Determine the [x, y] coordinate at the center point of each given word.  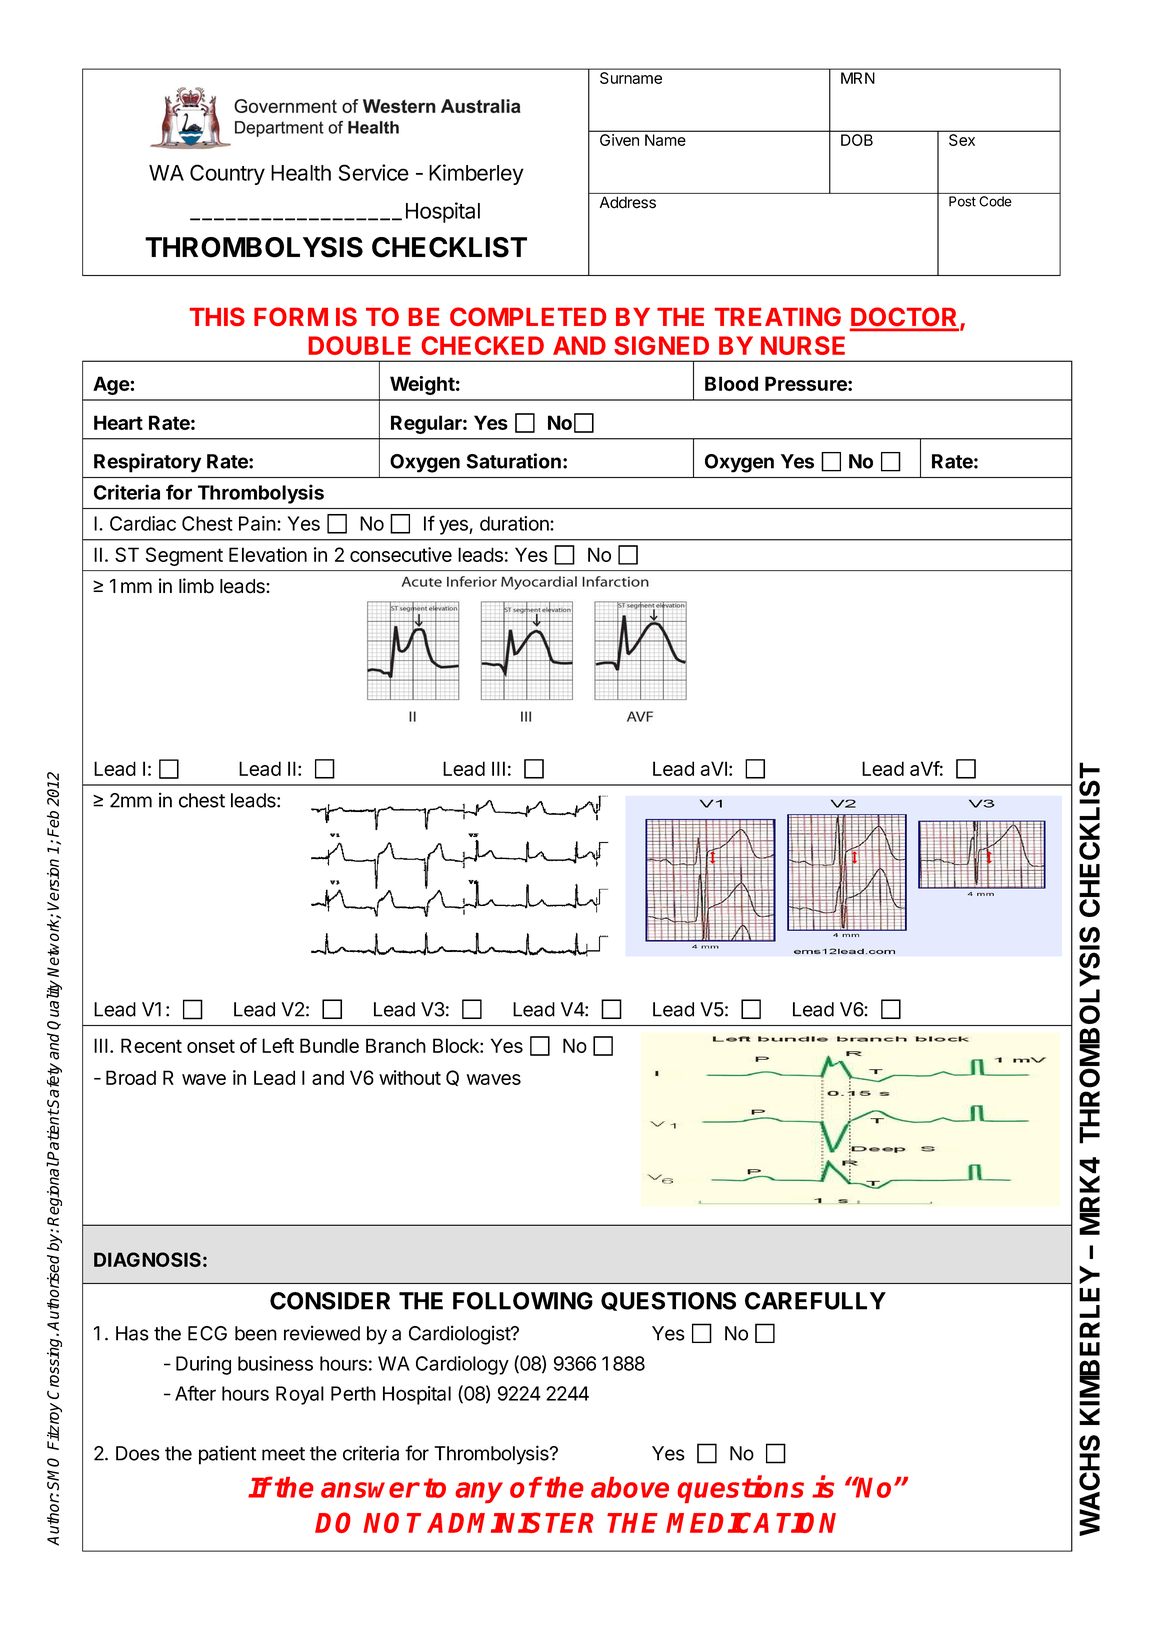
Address [628, 202]
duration [515, 523]
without [410, 1077]
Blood [731, 383]
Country [227, 174]
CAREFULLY [815, 1301]
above [630, 1487]
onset [211, 1046]
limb [196, 586]
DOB [857, 140]
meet [283, 1454]
